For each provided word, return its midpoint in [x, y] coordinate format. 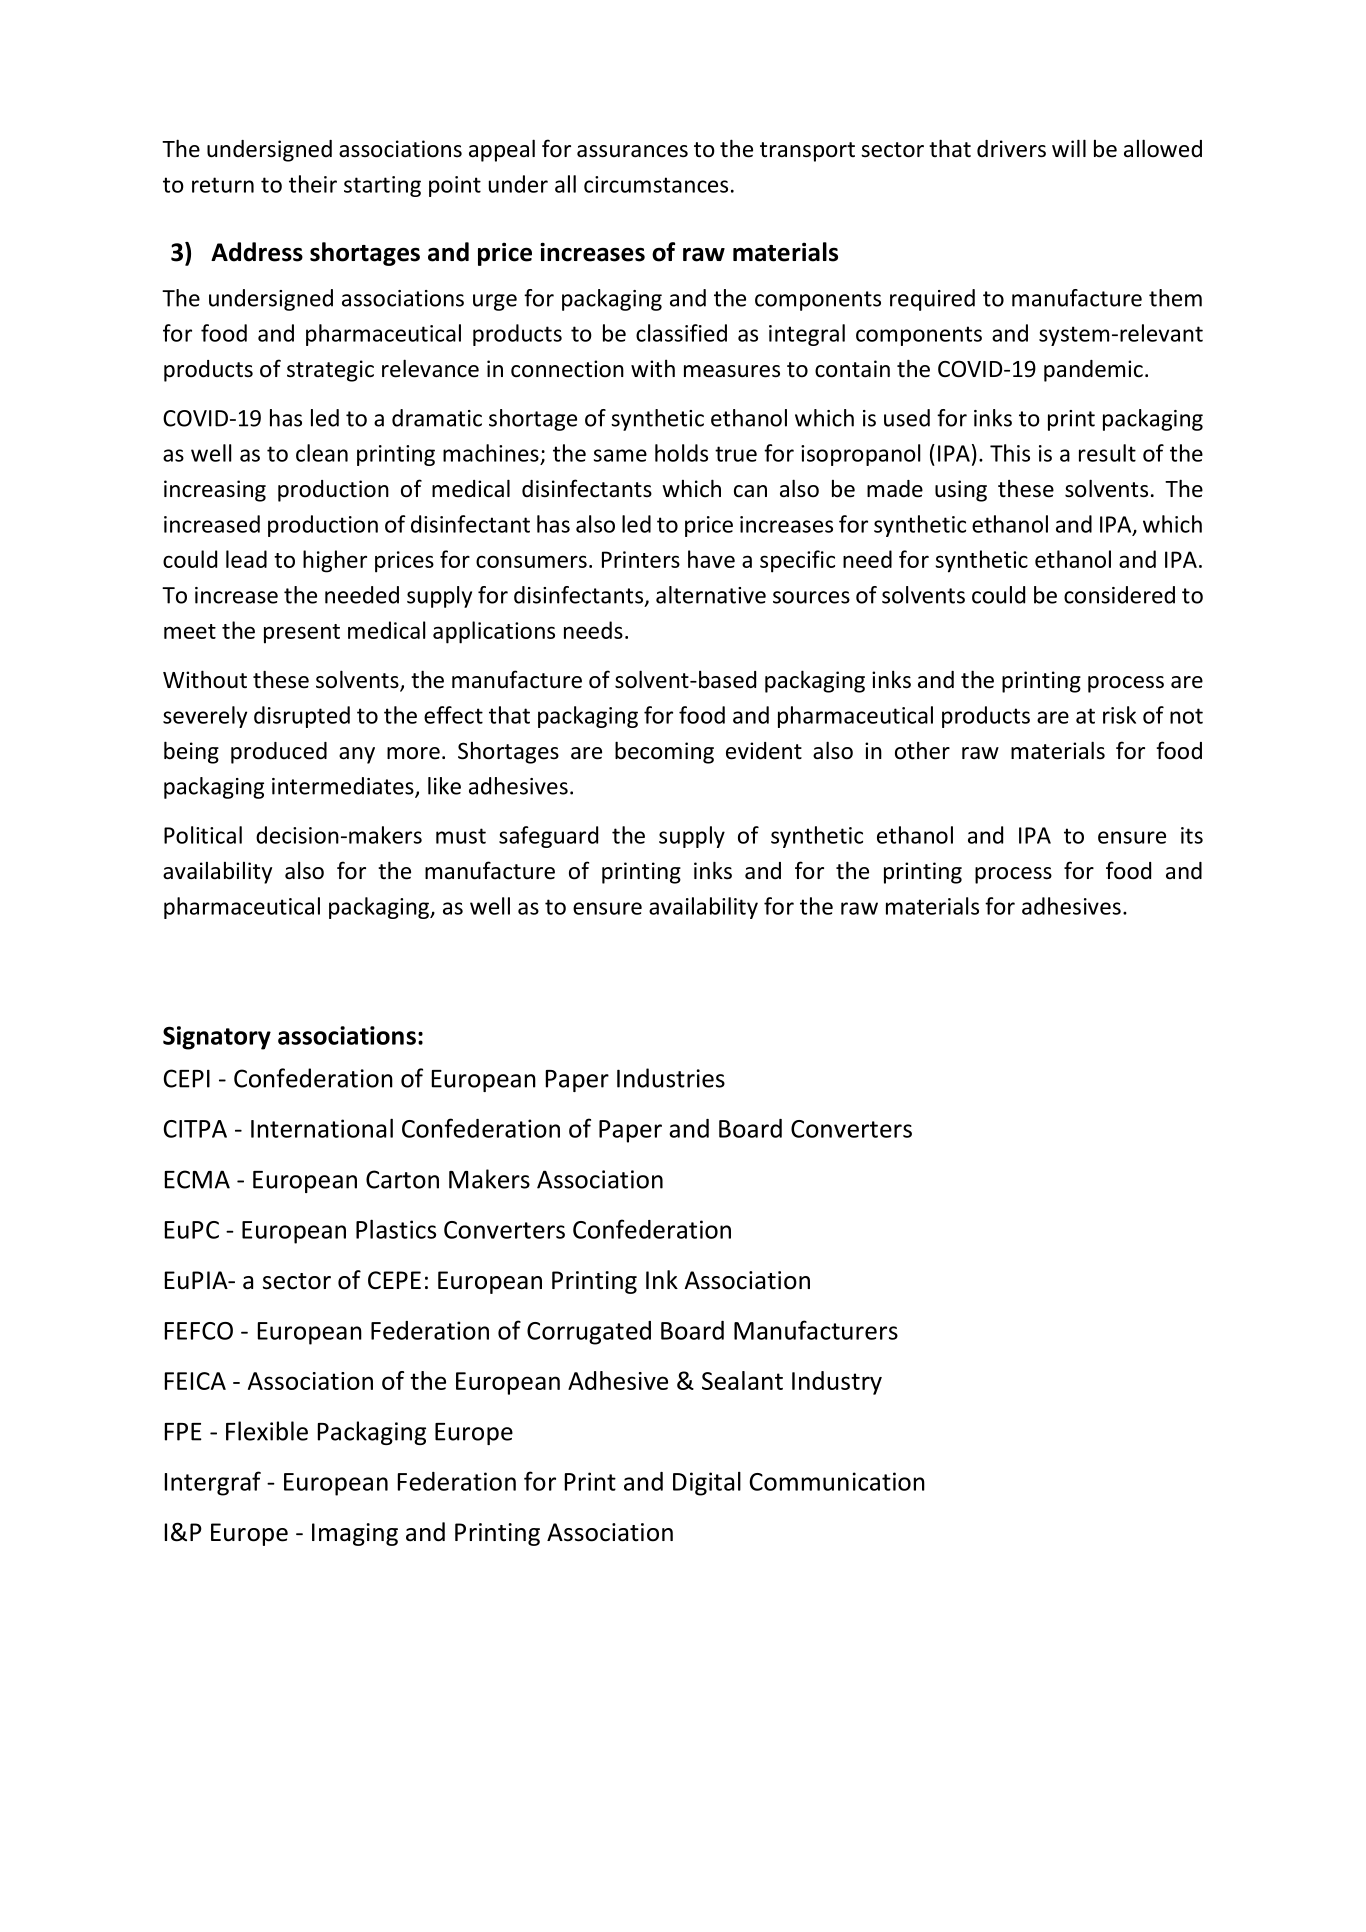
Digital [707, 1484]
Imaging [355, 1534]
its [1192, 835]
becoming [664, 752]
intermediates [344, 787]
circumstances [656, 184]
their [313, 184]
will [1069, 148]
